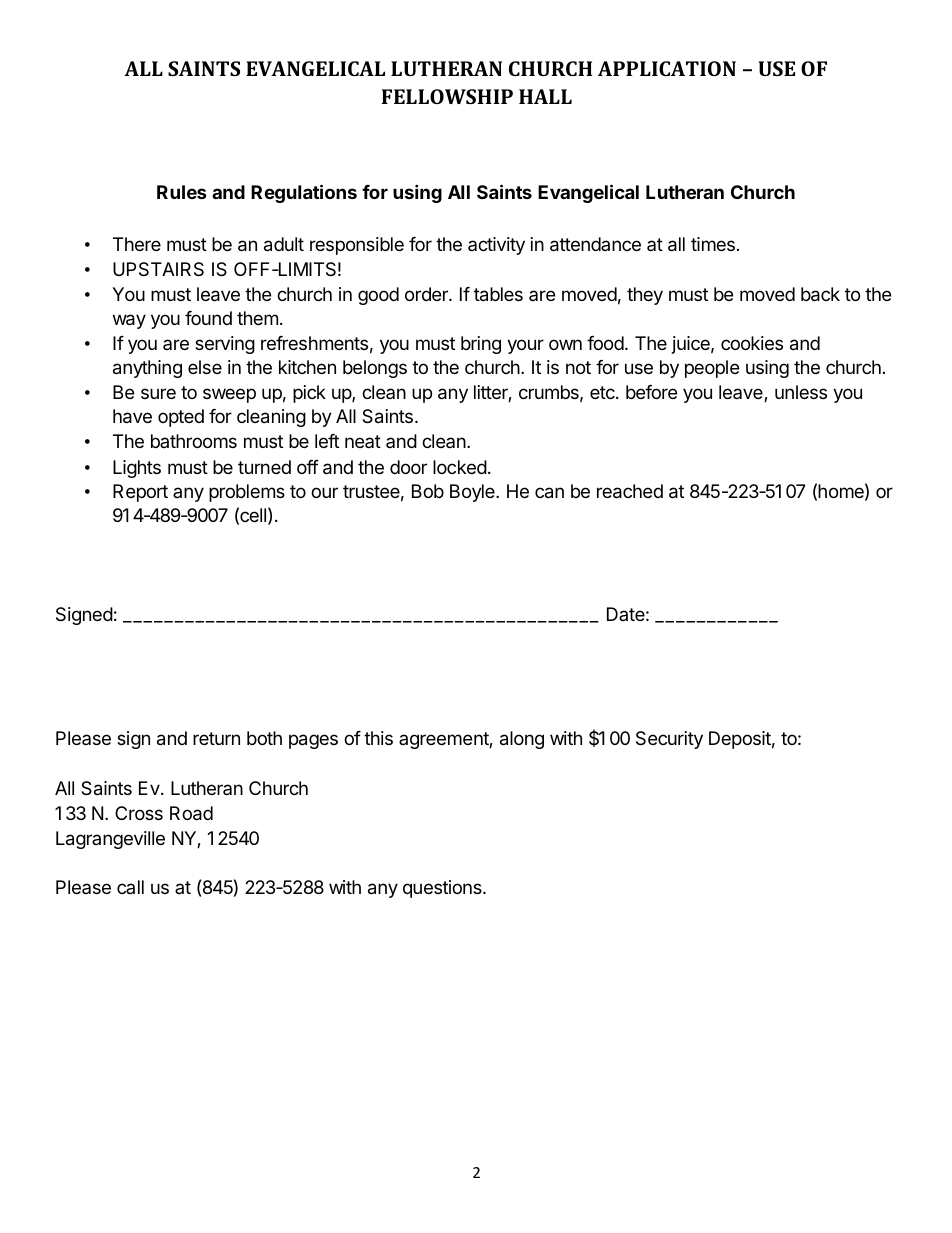 The height and width of the screenshot is (1233, 952). Describe the element at coordinates (713, 244) in the screenshot. I see `times` at that location.
